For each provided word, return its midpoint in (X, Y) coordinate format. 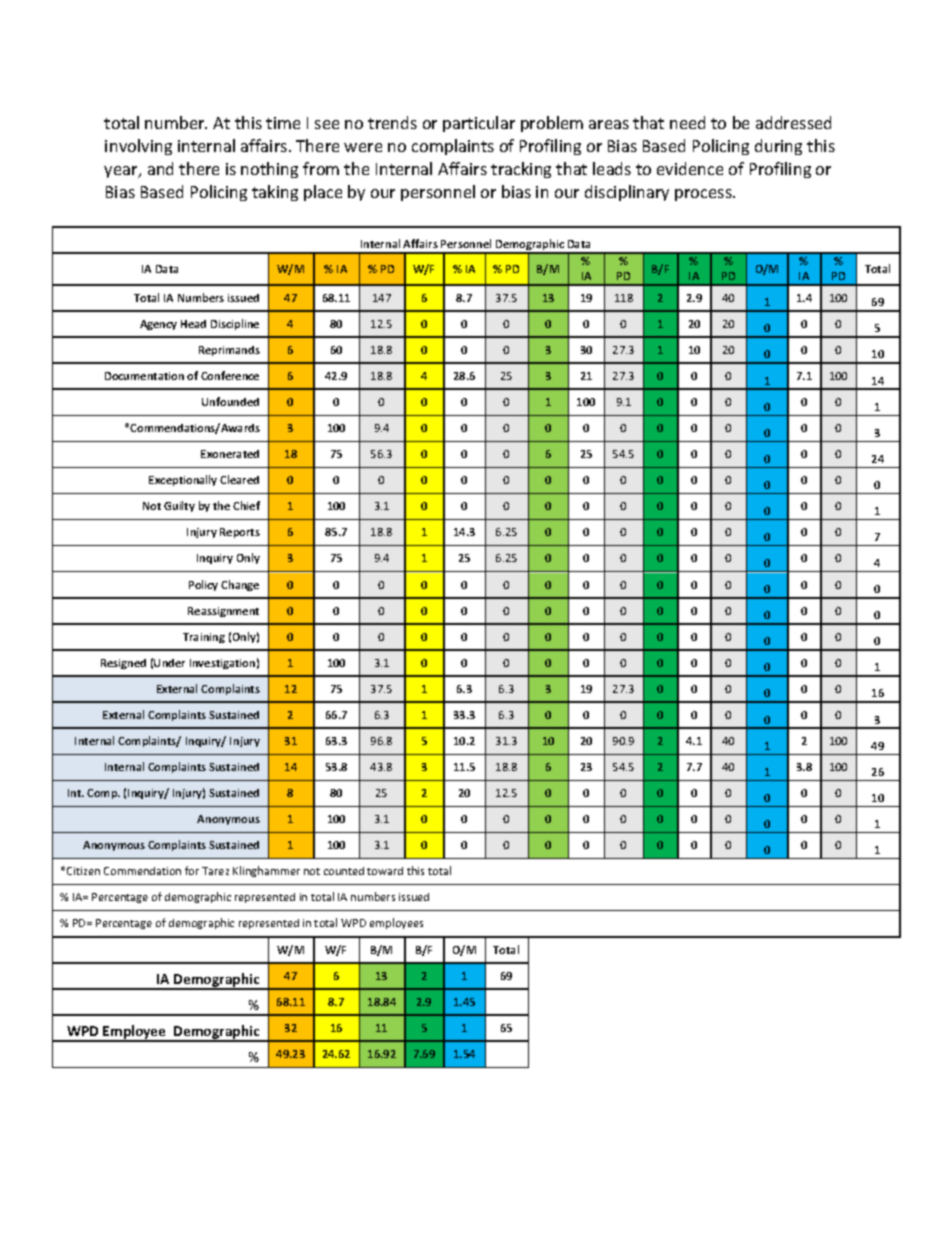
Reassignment (223, 612)
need (687, 122)
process (704, 195)
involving (138, 147)
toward (385, 871)
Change (240, 585)
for (192, 870)
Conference (230, 375)
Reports (240, 533)
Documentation (144, 376)
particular (479, 124)
